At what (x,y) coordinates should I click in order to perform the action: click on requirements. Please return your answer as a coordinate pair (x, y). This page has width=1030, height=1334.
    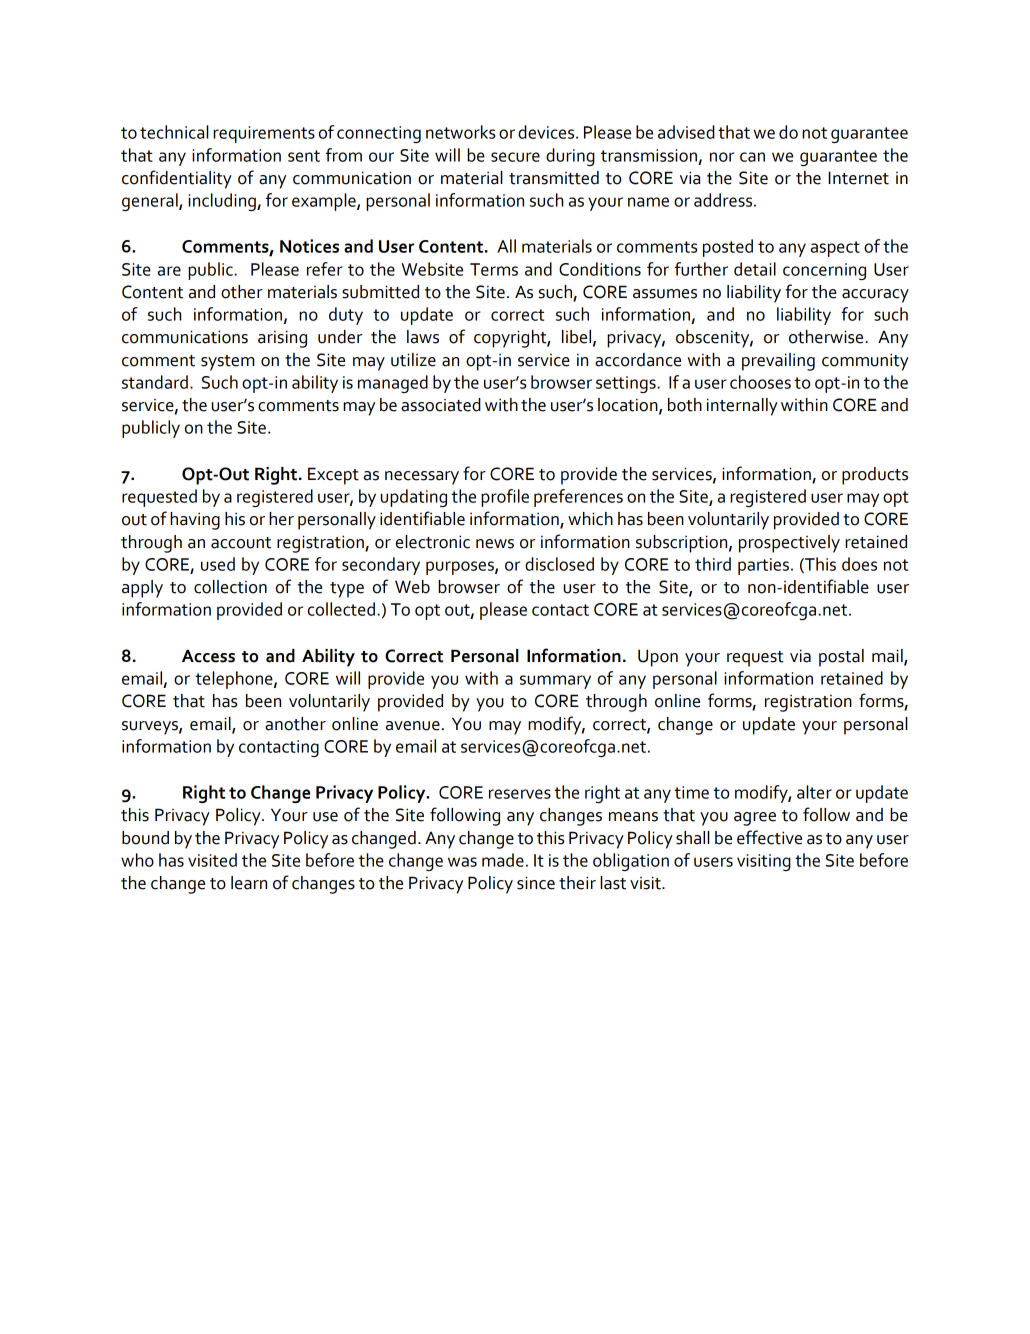
    Looking at the image, I should click on (264, 134).
